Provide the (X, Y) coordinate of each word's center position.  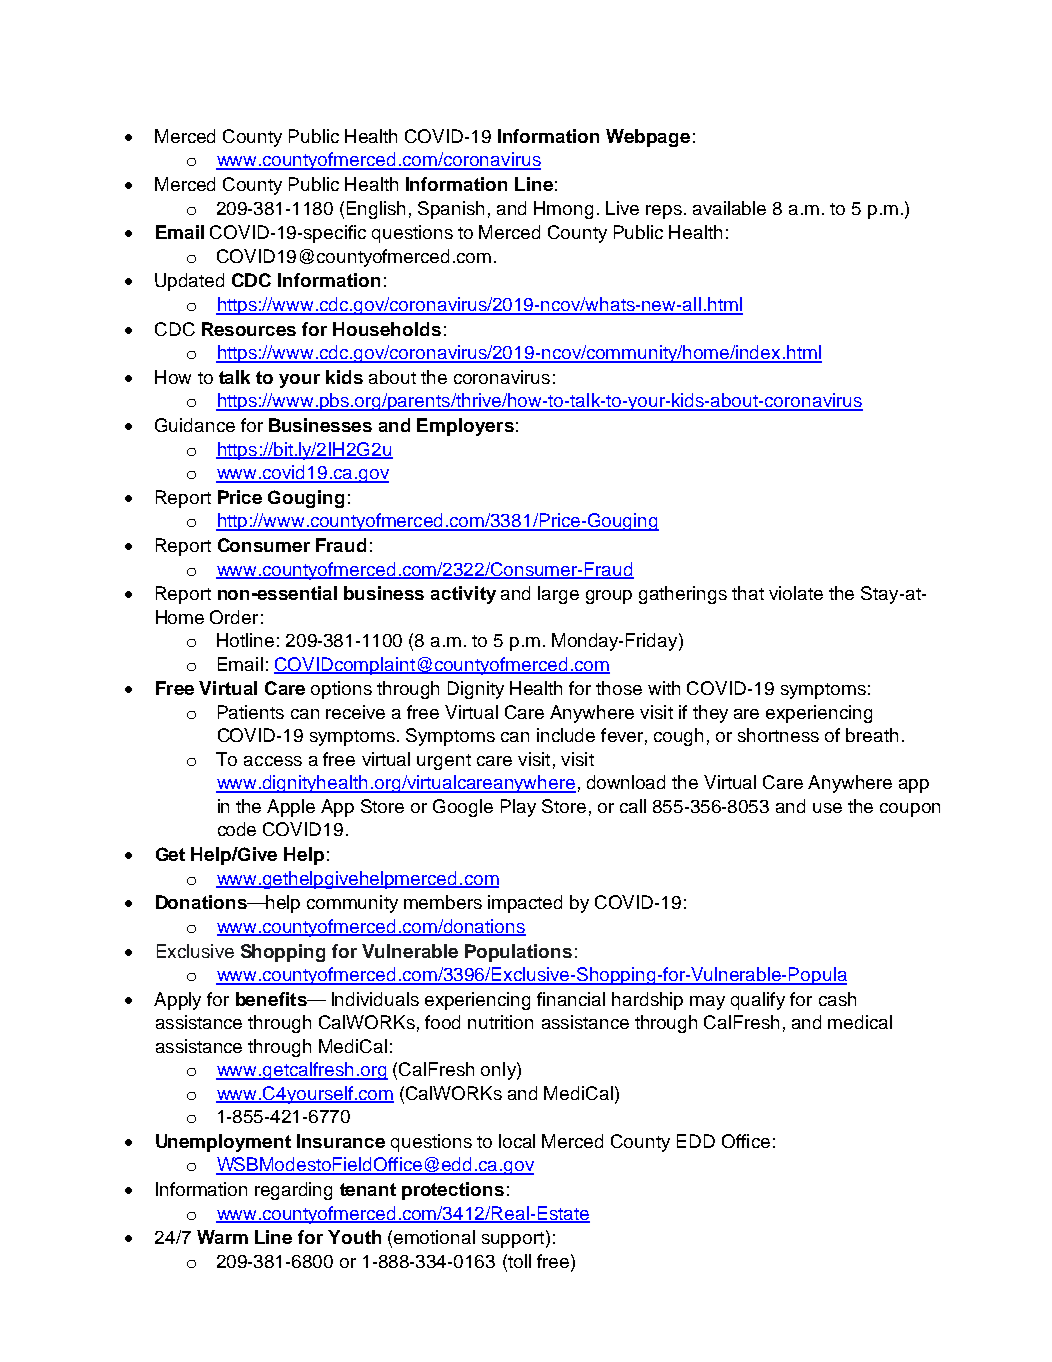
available (729, 208)
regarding (293, 1191)
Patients (251, 712)
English (376, 210)
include (566, 735)
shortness (778, 735)
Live (622, 208)
